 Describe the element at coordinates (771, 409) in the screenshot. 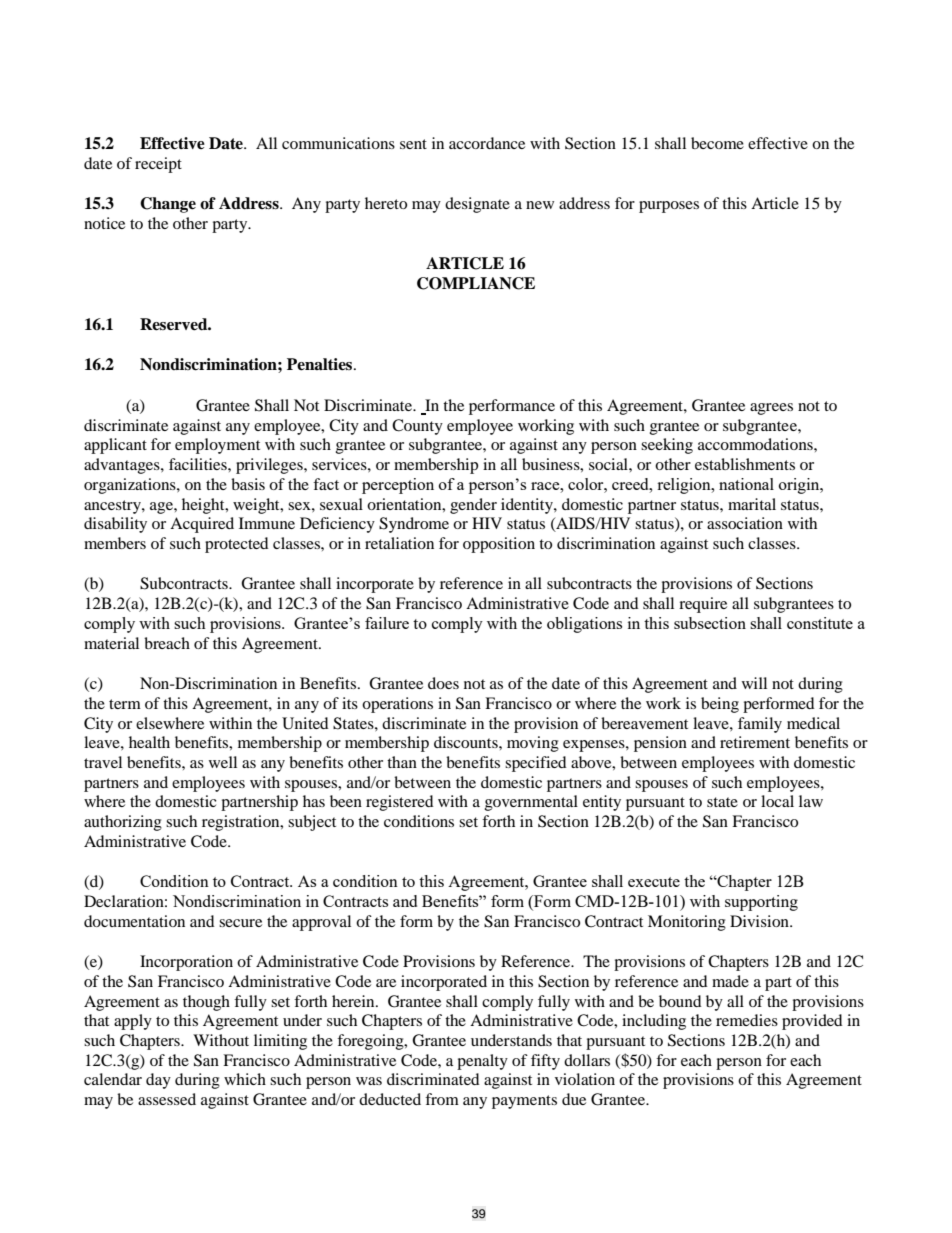

I see `agrees` at that location.
